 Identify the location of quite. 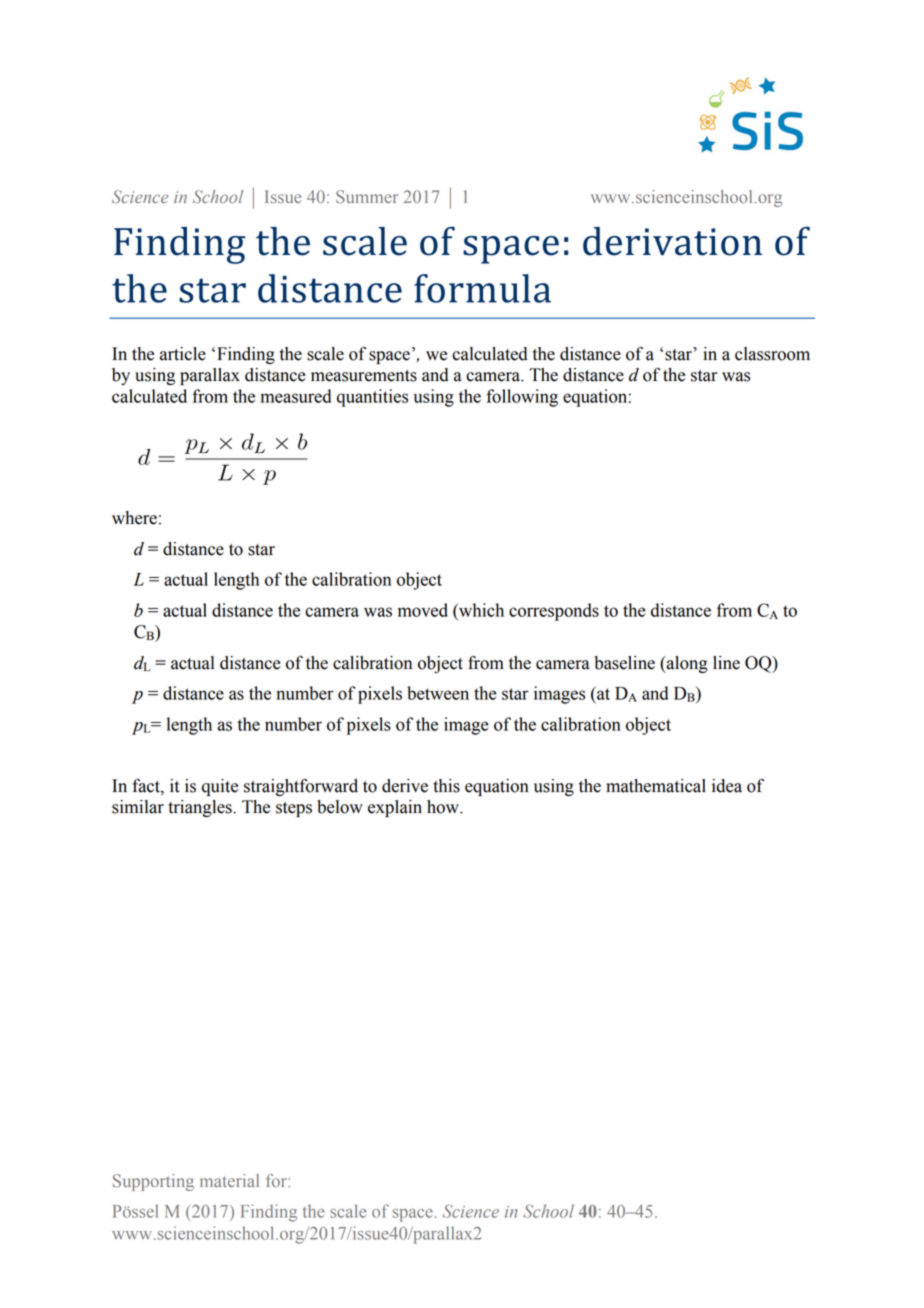
(220, 787).
